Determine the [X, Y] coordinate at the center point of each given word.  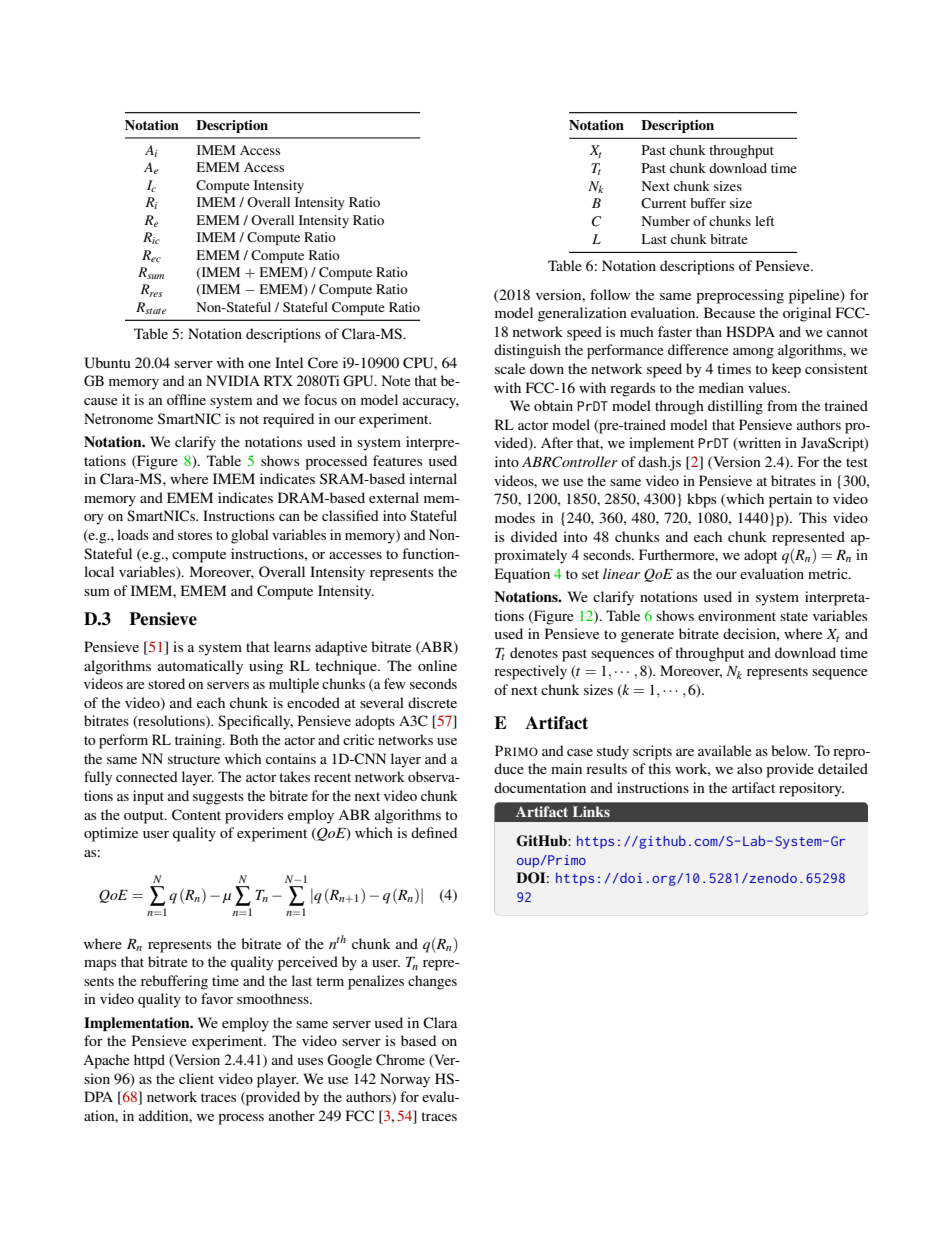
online [437, 665]
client [196, 1078]
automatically [200, 667]
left [764, 221]
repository [811, 789]
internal [433, 478]
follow [610, 294]
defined [434, 832]
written [758, 444]
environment [737, 615]
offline [186, 399]
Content [196, 815]
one [259, 364]
